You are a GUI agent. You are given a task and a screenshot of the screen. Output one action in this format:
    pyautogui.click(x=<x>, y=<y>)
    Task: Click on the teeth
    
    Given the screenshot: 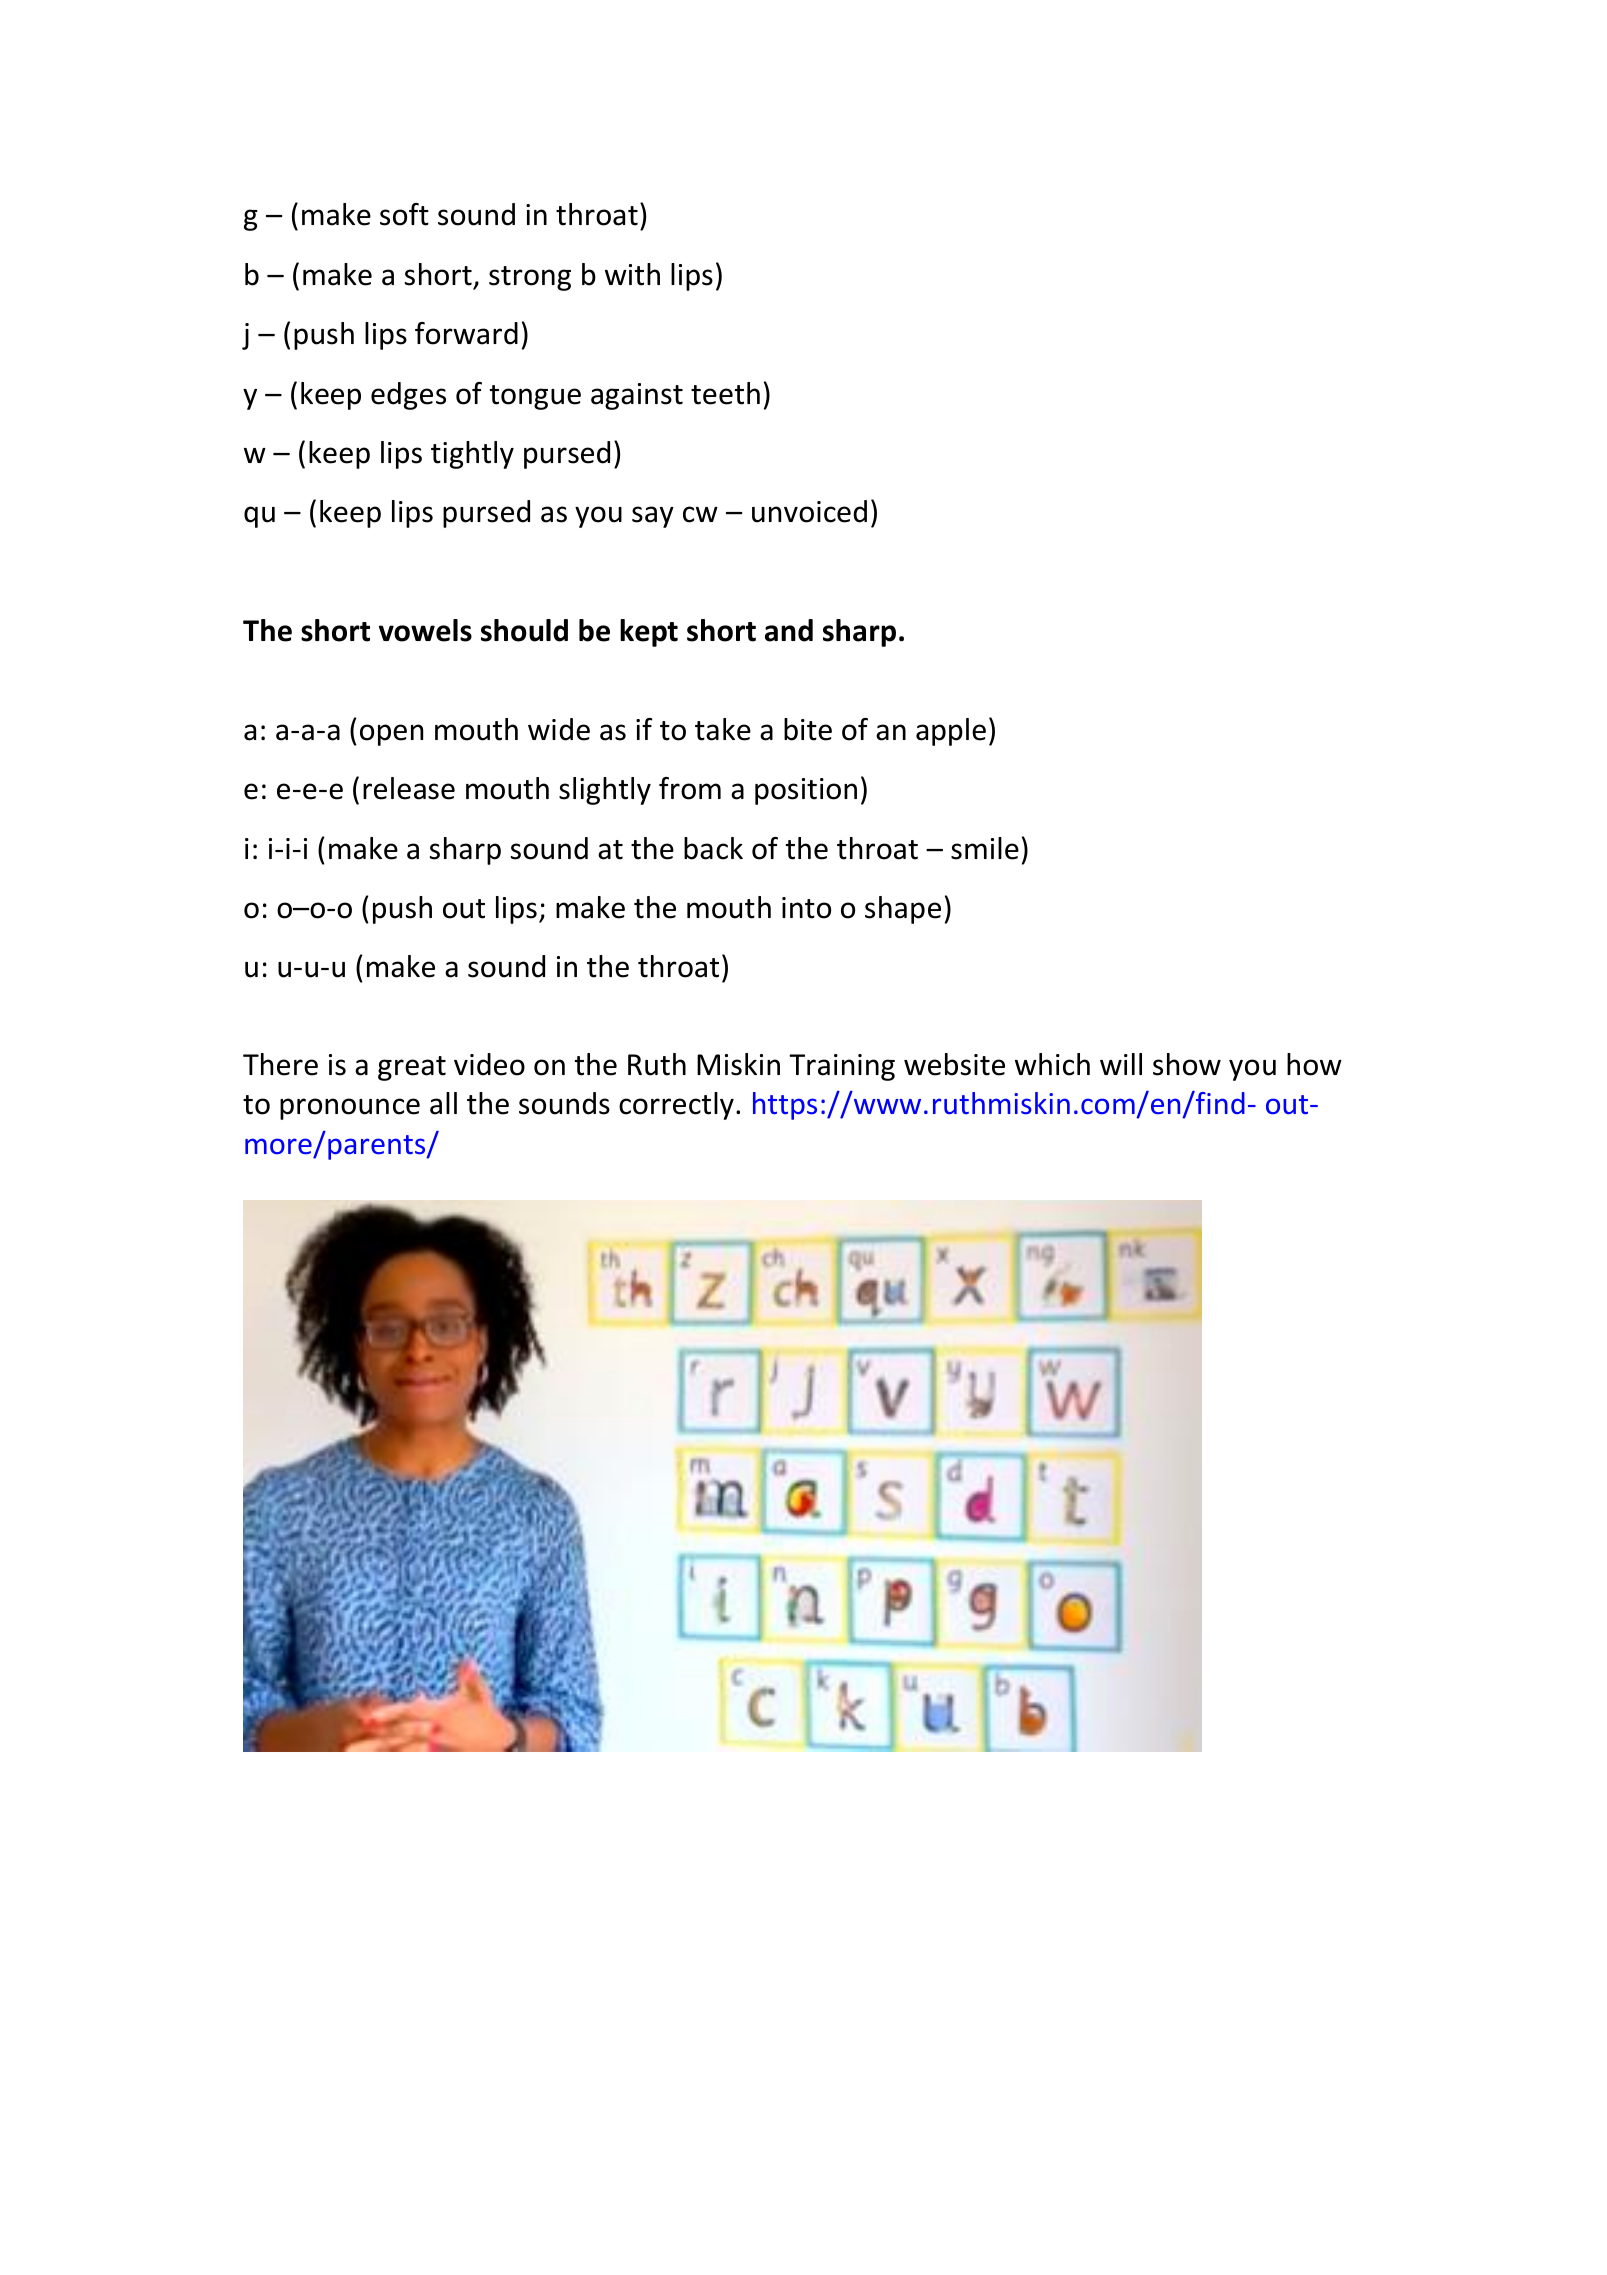 What is the action you would take?
    pyautogui.click(x=725, y=393)
